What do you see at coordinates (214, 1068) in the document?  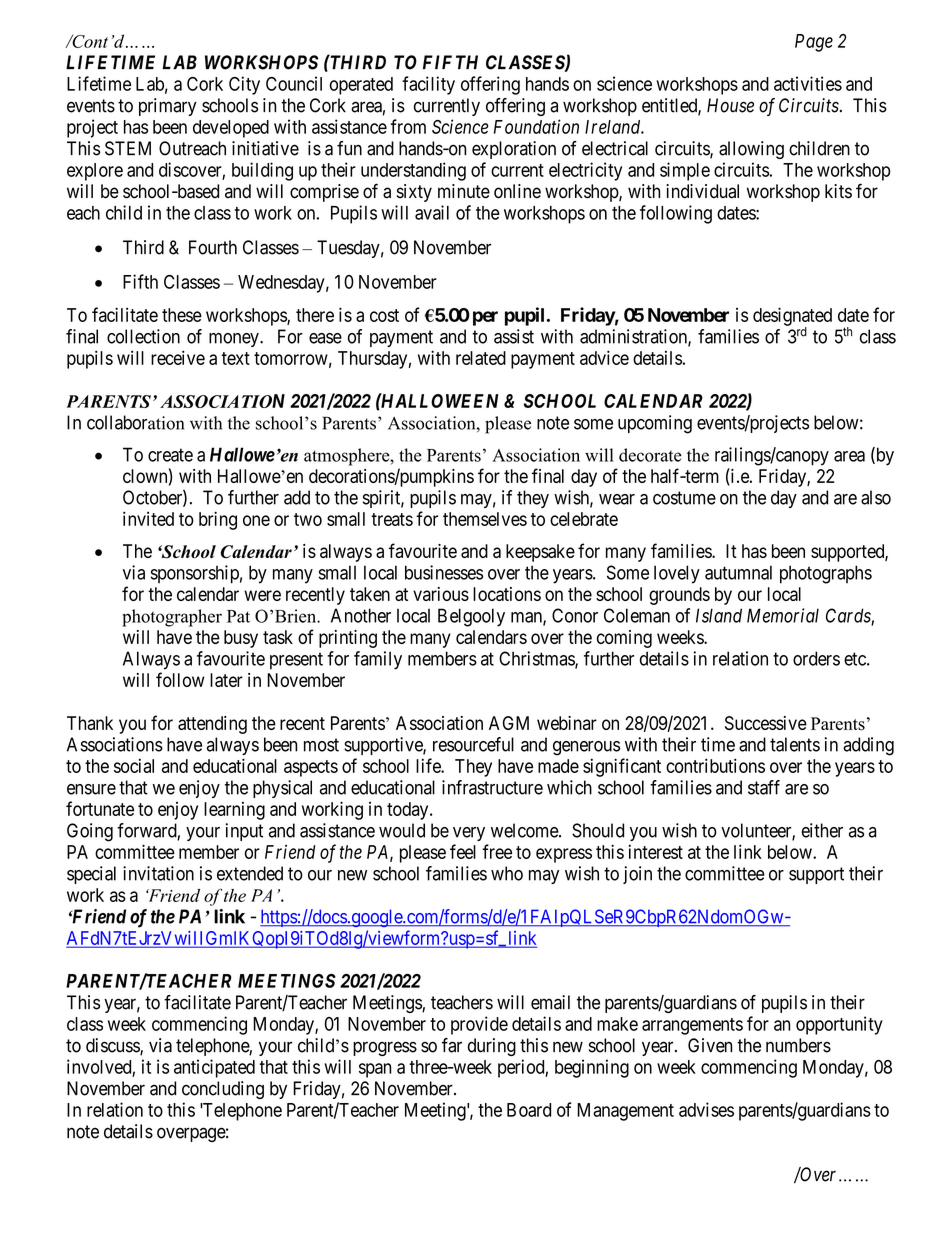 I see `anticipated` at bounding box center [214, 1068].
